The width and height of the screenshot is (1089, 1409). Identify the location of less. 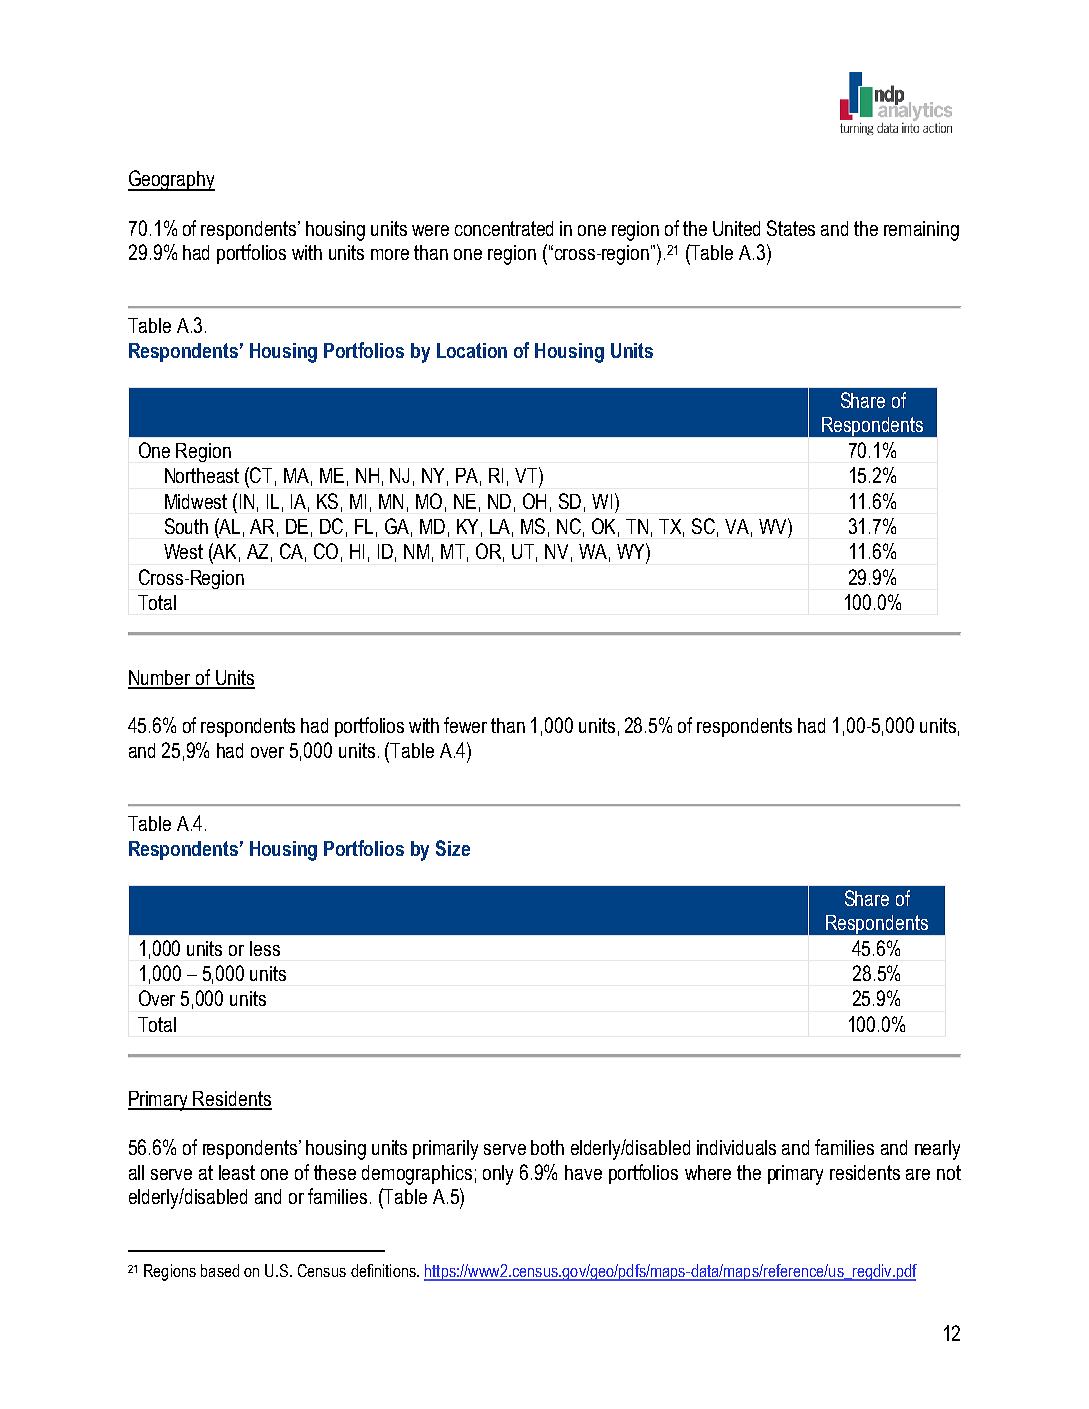
(265, 948).
